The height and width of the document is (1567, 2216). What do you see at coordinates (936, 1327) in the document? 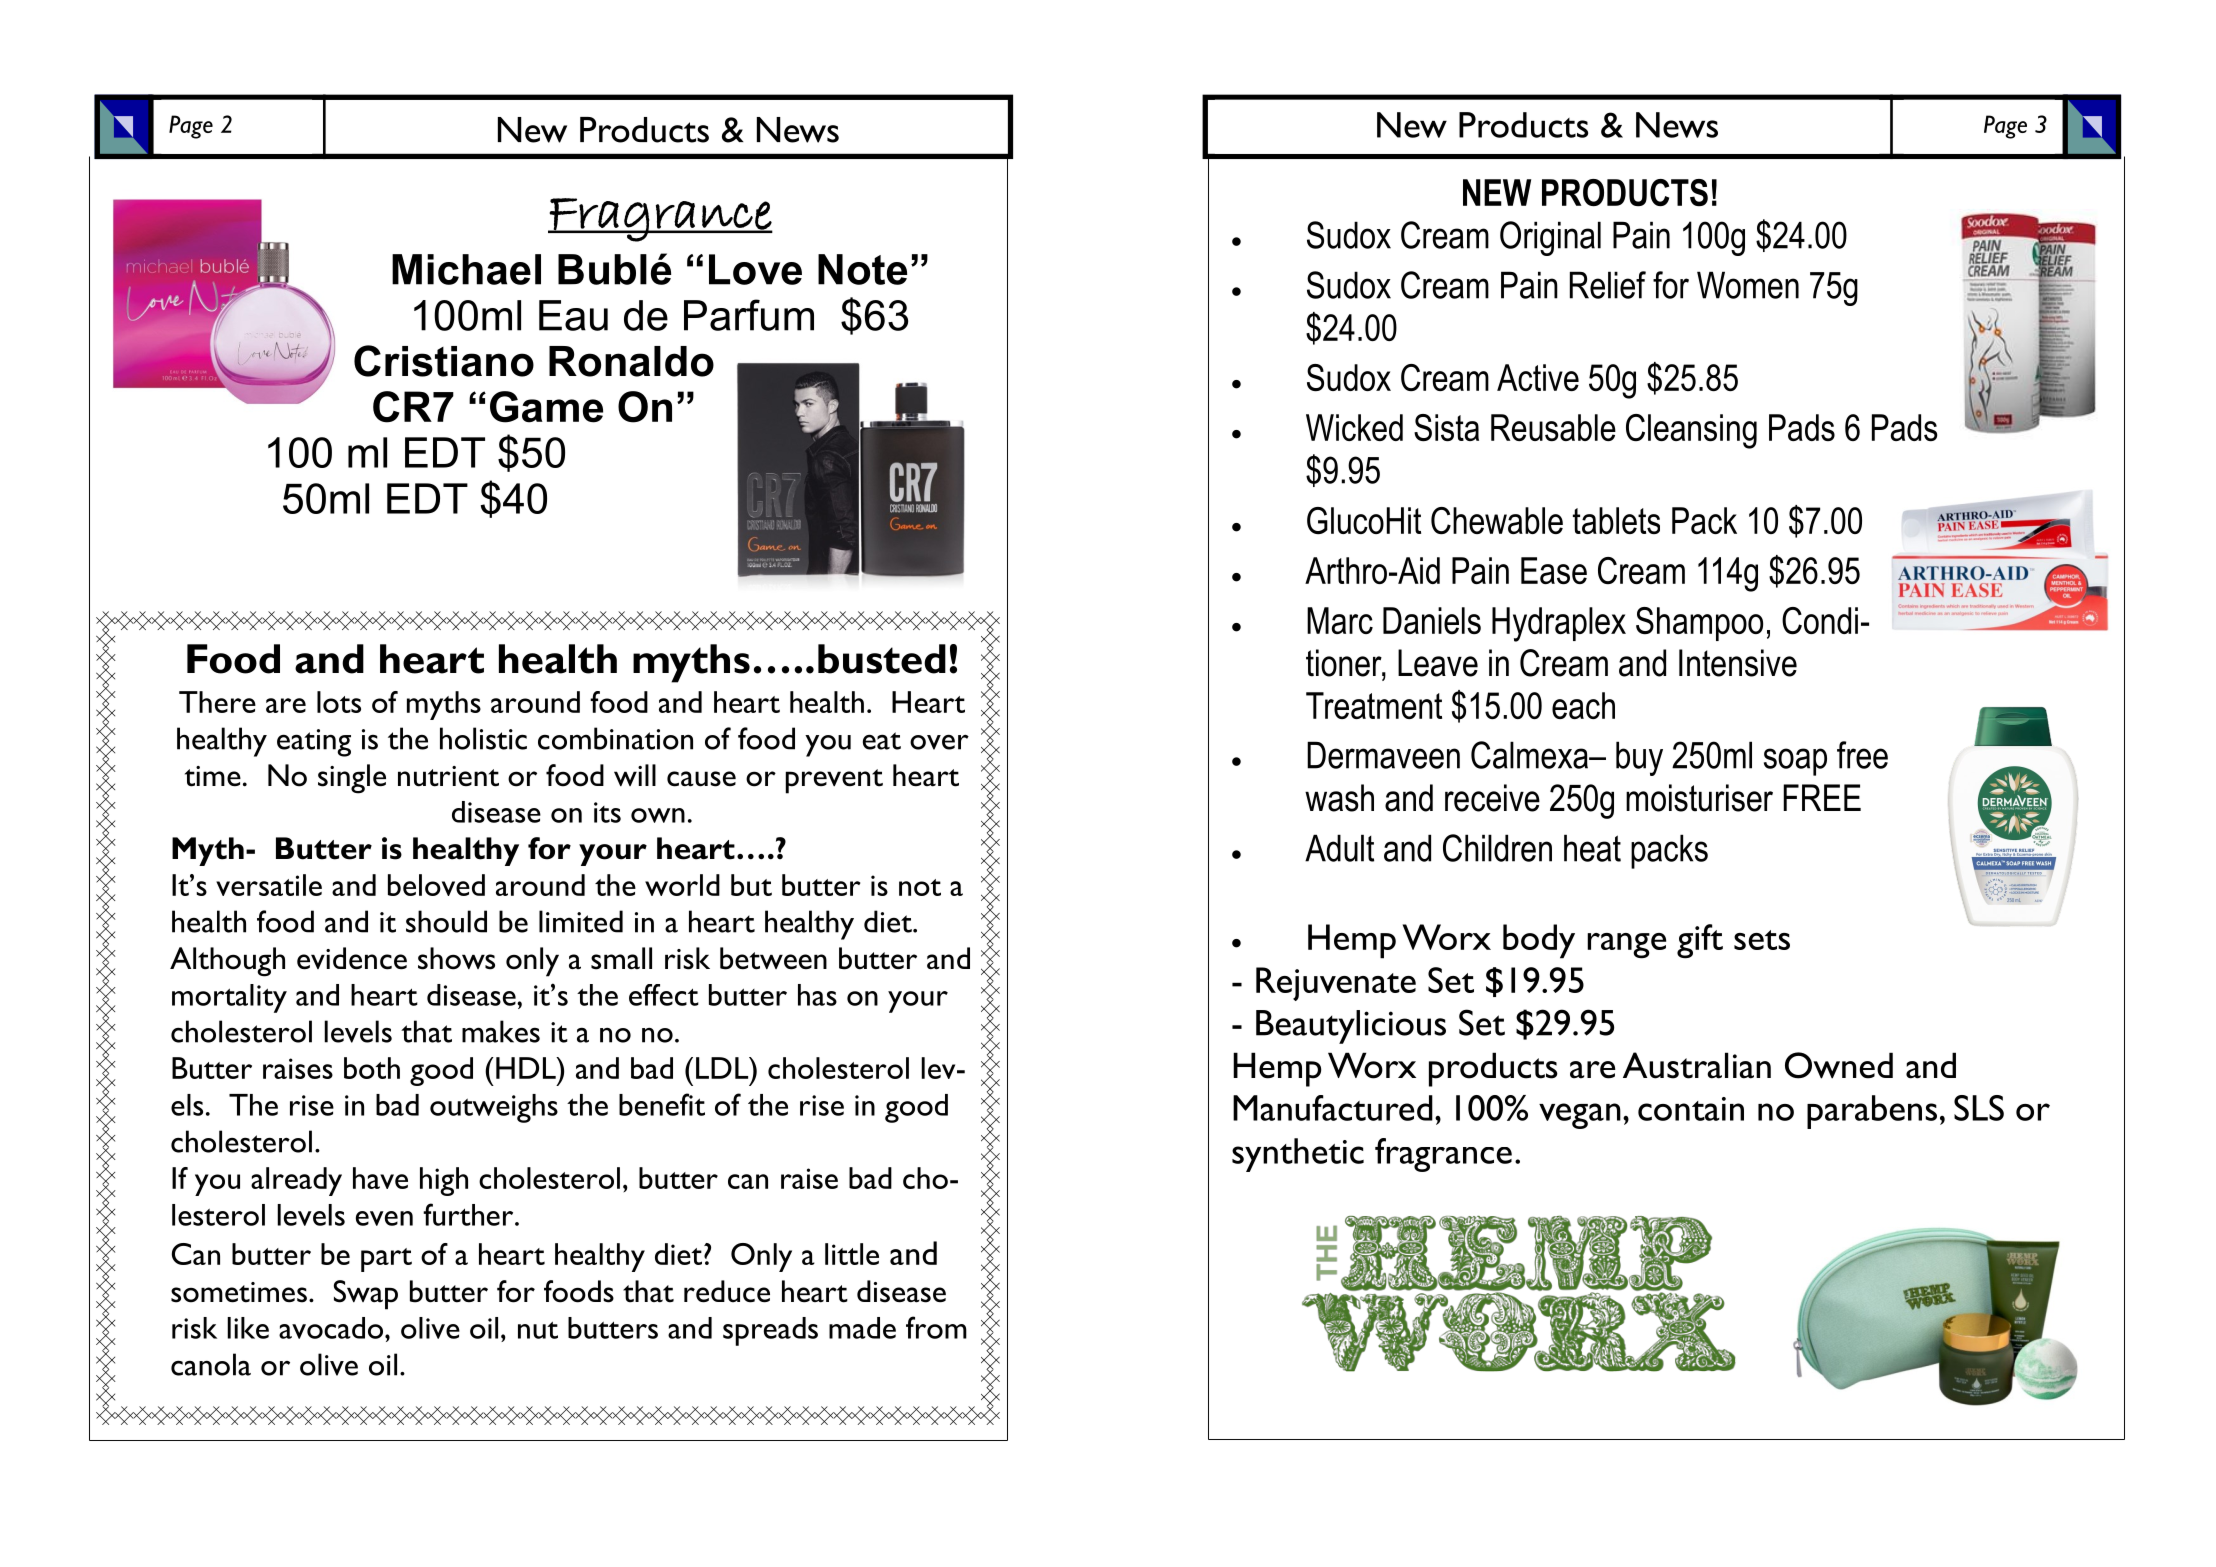
I see `from` at bounding box center [936, 1327].
